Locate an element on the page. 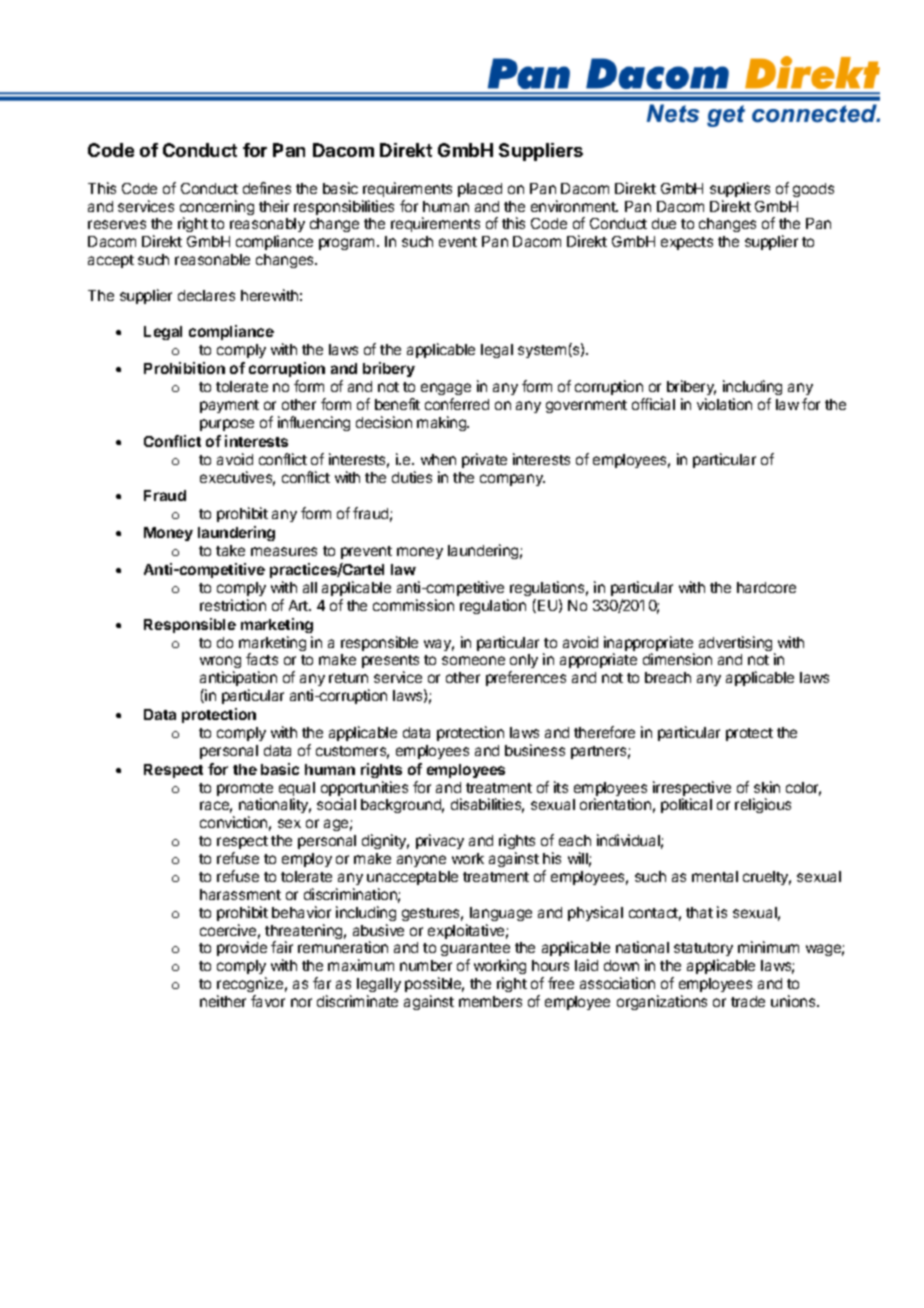  trade is located at coordinates (748, 1001).
